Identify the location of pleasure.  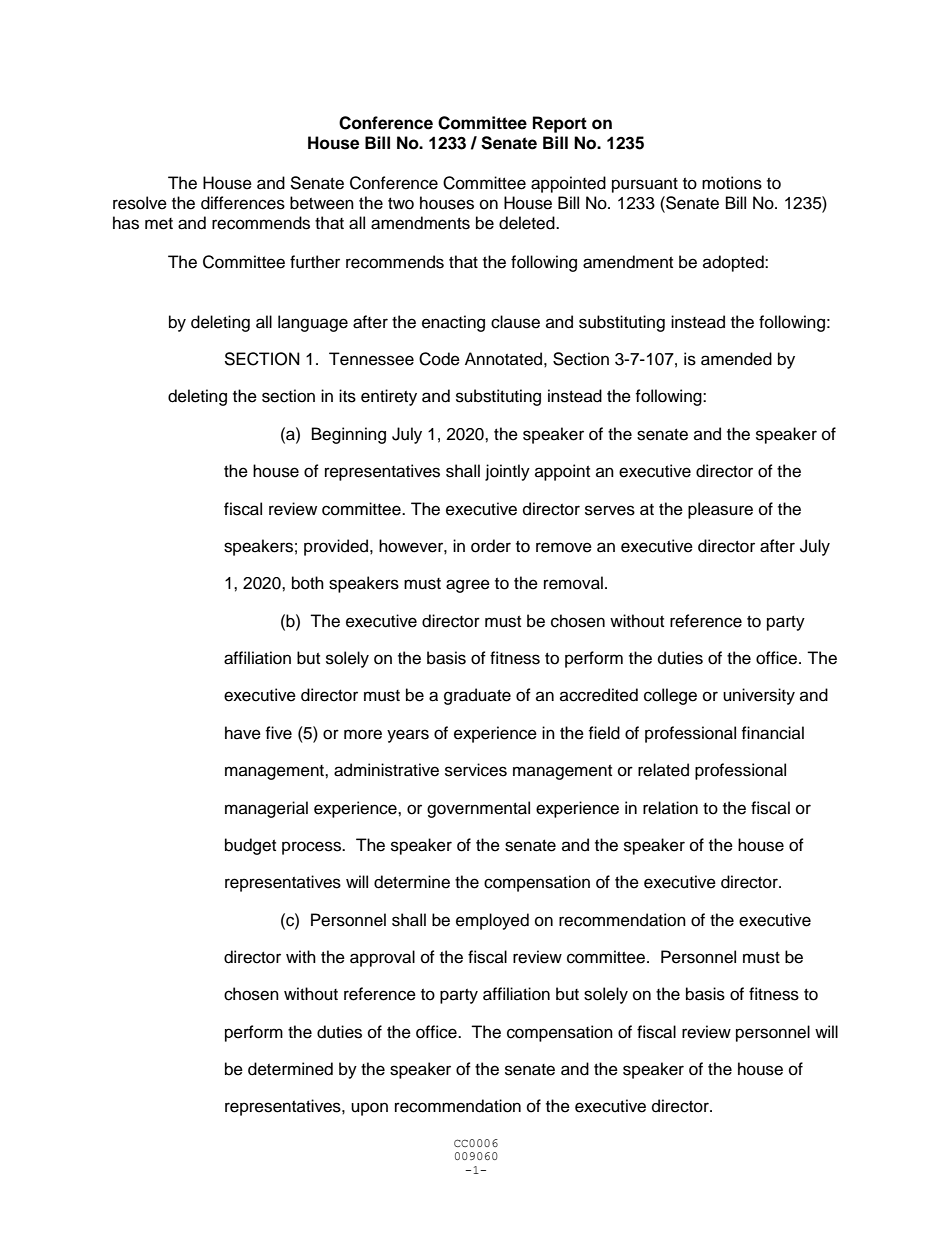
(720, 510).
